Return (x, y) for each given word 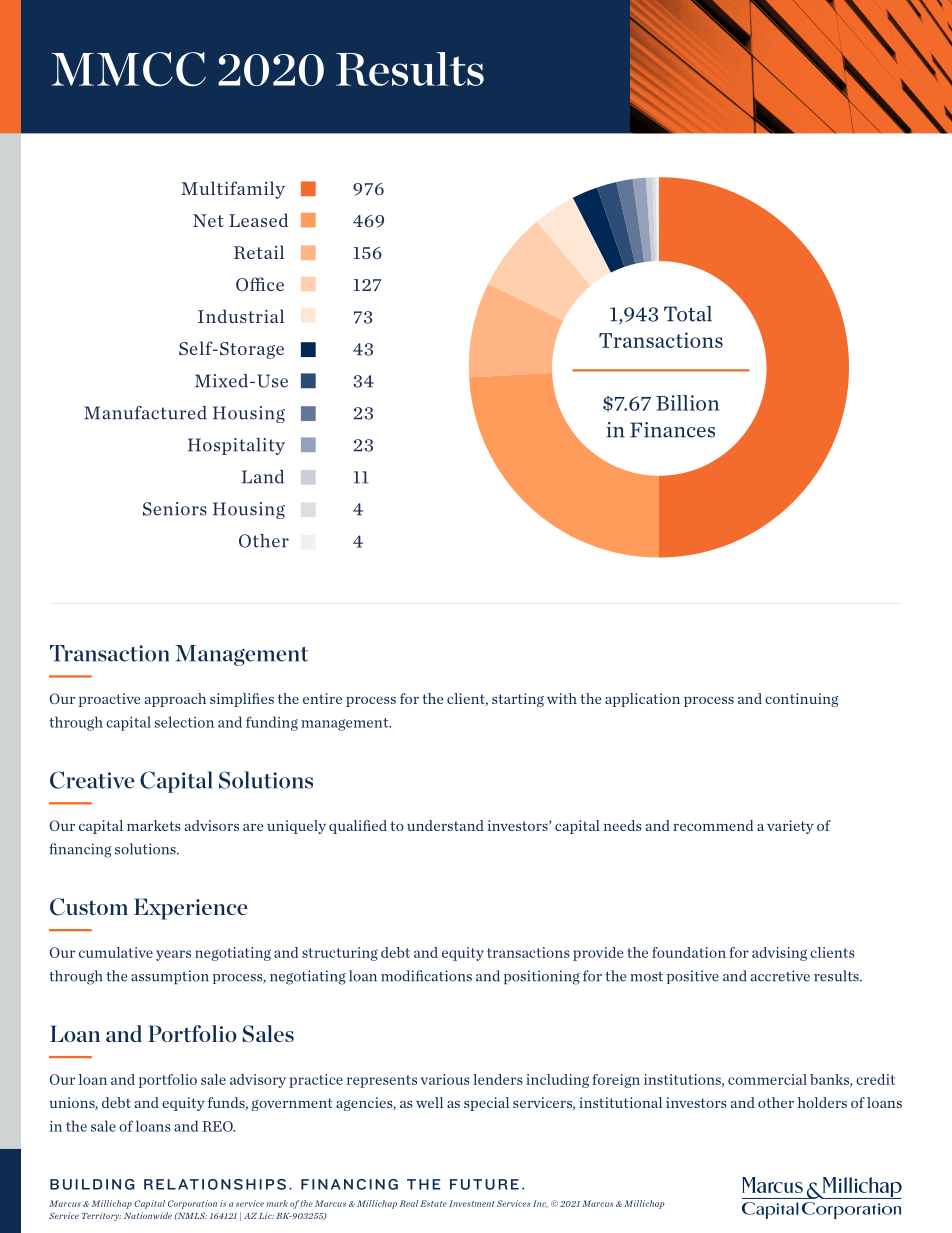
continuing (802, 700)
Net (208, 220)
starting (518, 700)
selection (184, 722)
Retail (259, 252)
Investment (472, 1203)
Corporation (192, 1204)
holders (822, 1102)
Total (688, 314)
